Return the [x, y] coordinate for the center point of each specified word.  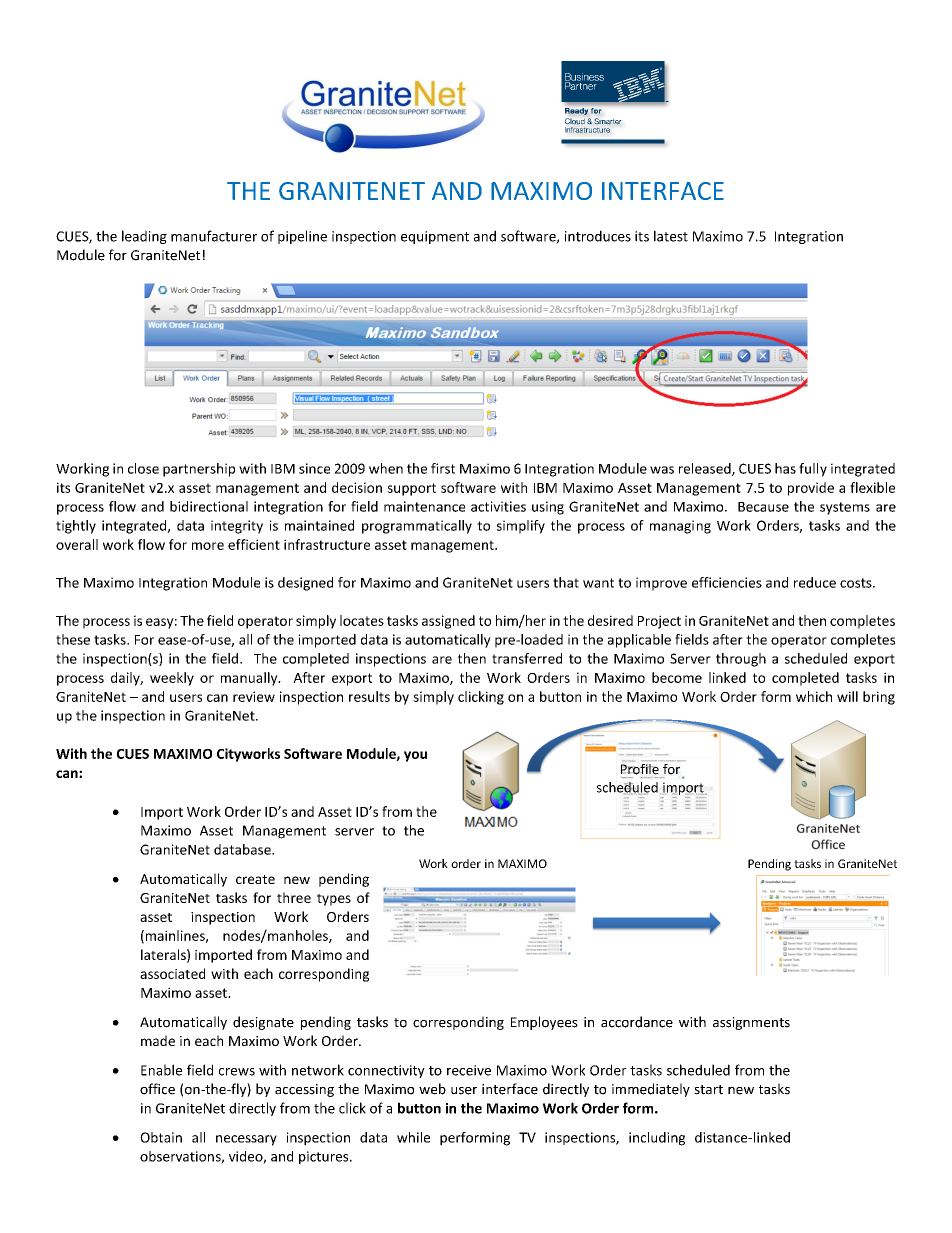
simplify [521, 527]
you [415, 756]
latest [671, 236]
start [708, 1090]
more [208, 546]
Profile [640, 769]
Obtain [161, 1137]
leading [144, 237]
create [255, 879]
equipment [435, 237]
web [432, 1089]
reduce [815, 582]
